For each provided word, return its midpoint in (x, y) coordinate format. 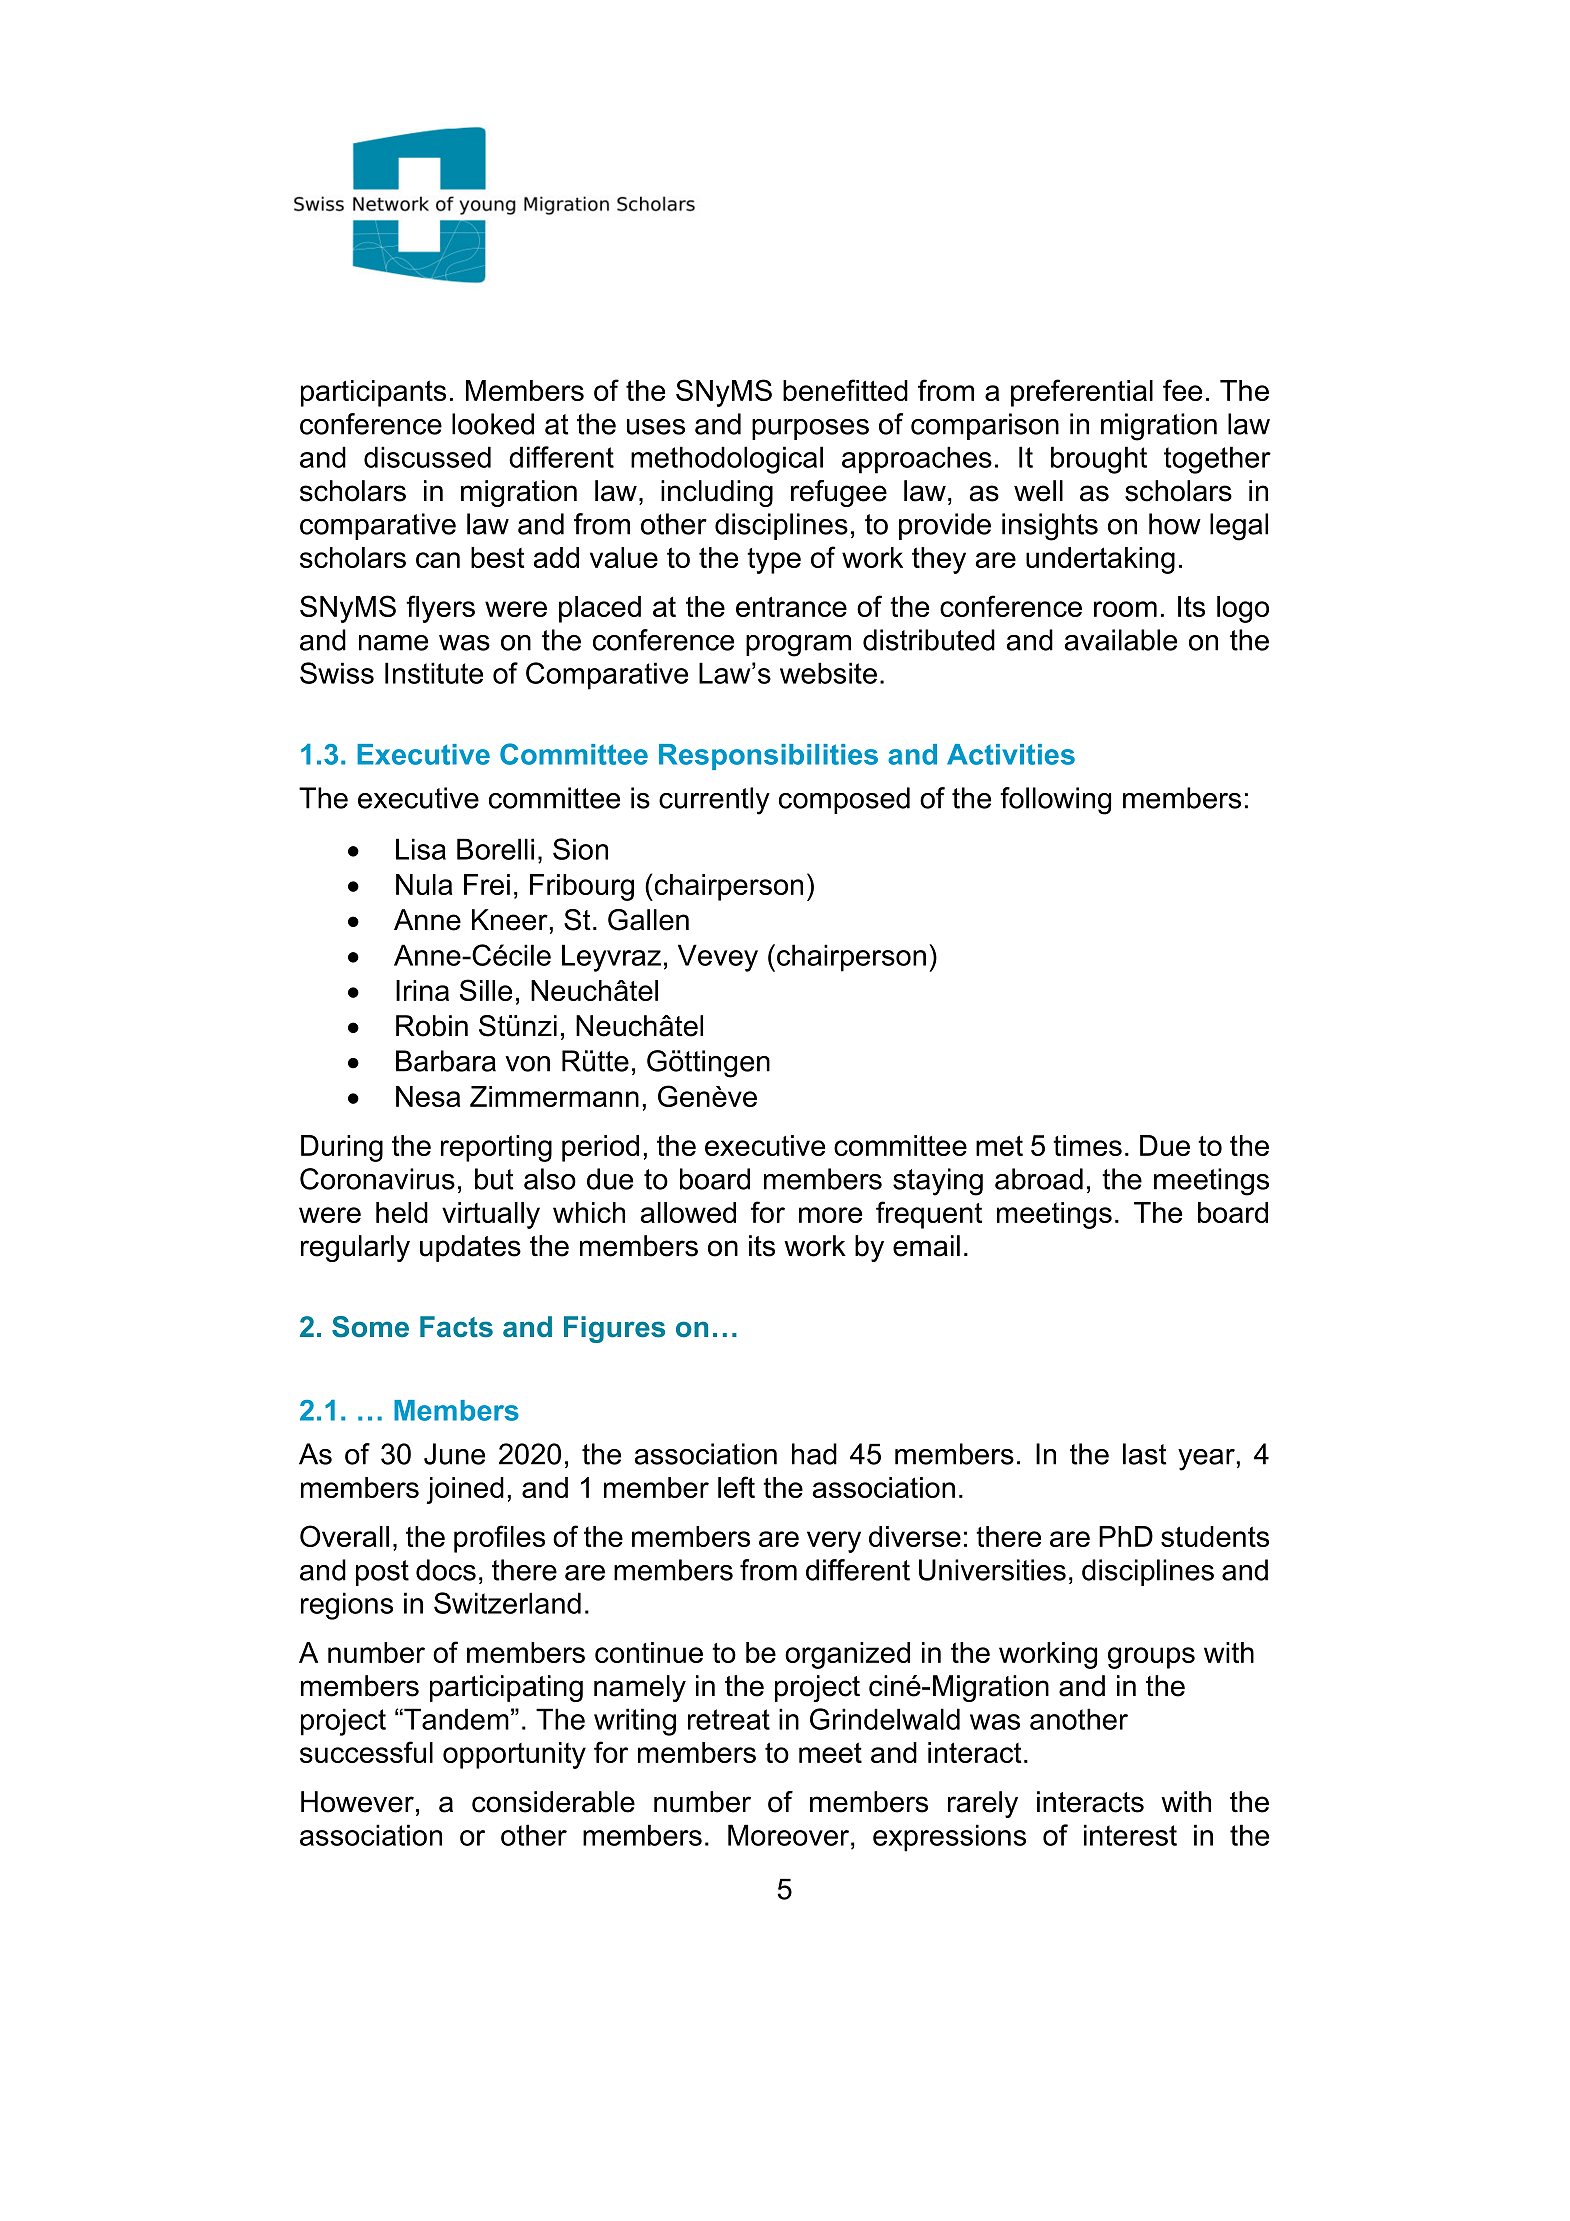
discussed (427, 457)
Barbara (446, 1061)
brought (1099, 460)
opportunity (514, 1755)
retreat (729, 1719)
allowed (688, 1212)
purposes (810, 429)
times (1087, 1145)
